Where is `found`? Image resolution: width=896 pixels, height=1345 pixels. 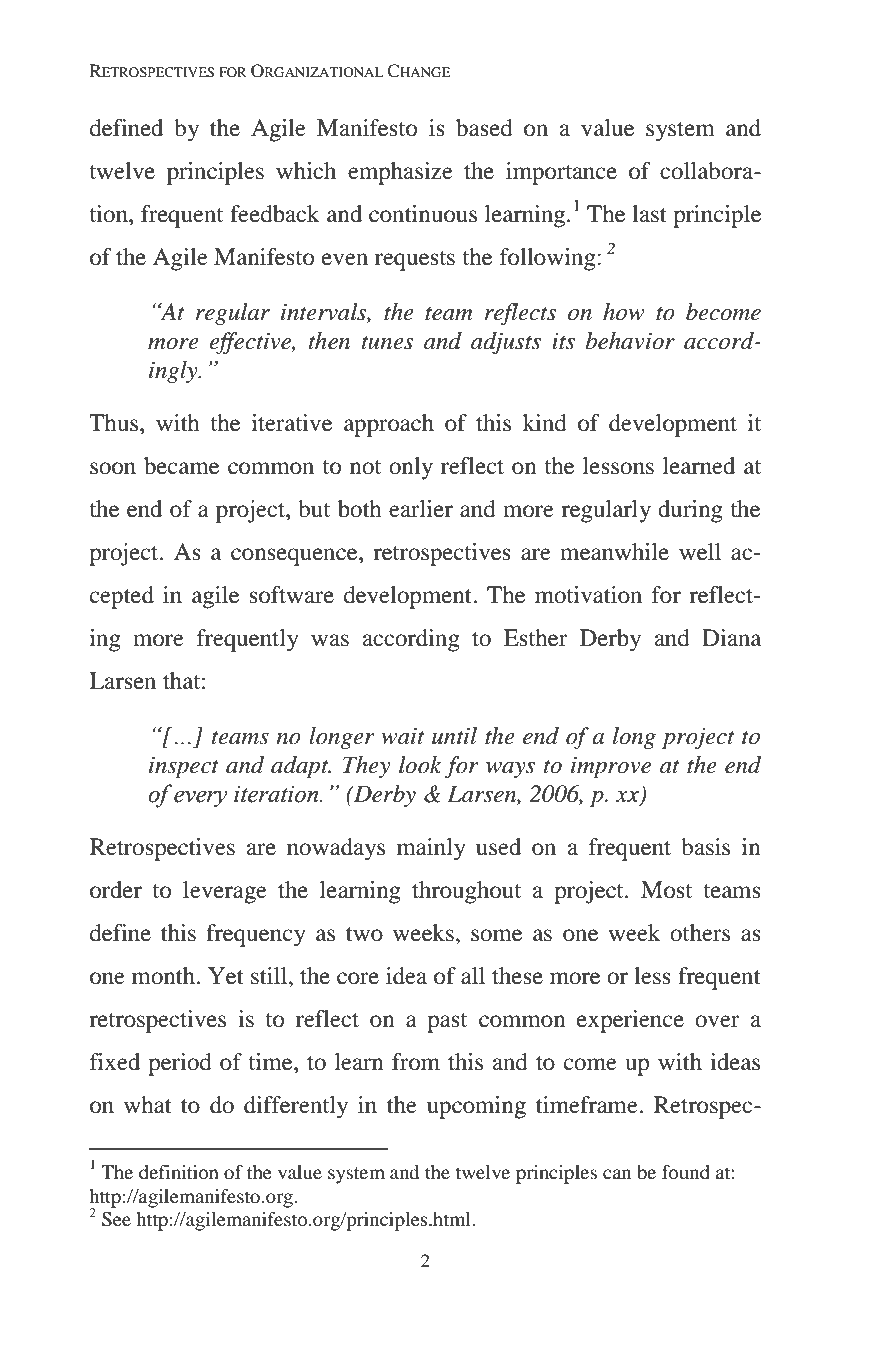
found is located at coordinates (686, 1172).
